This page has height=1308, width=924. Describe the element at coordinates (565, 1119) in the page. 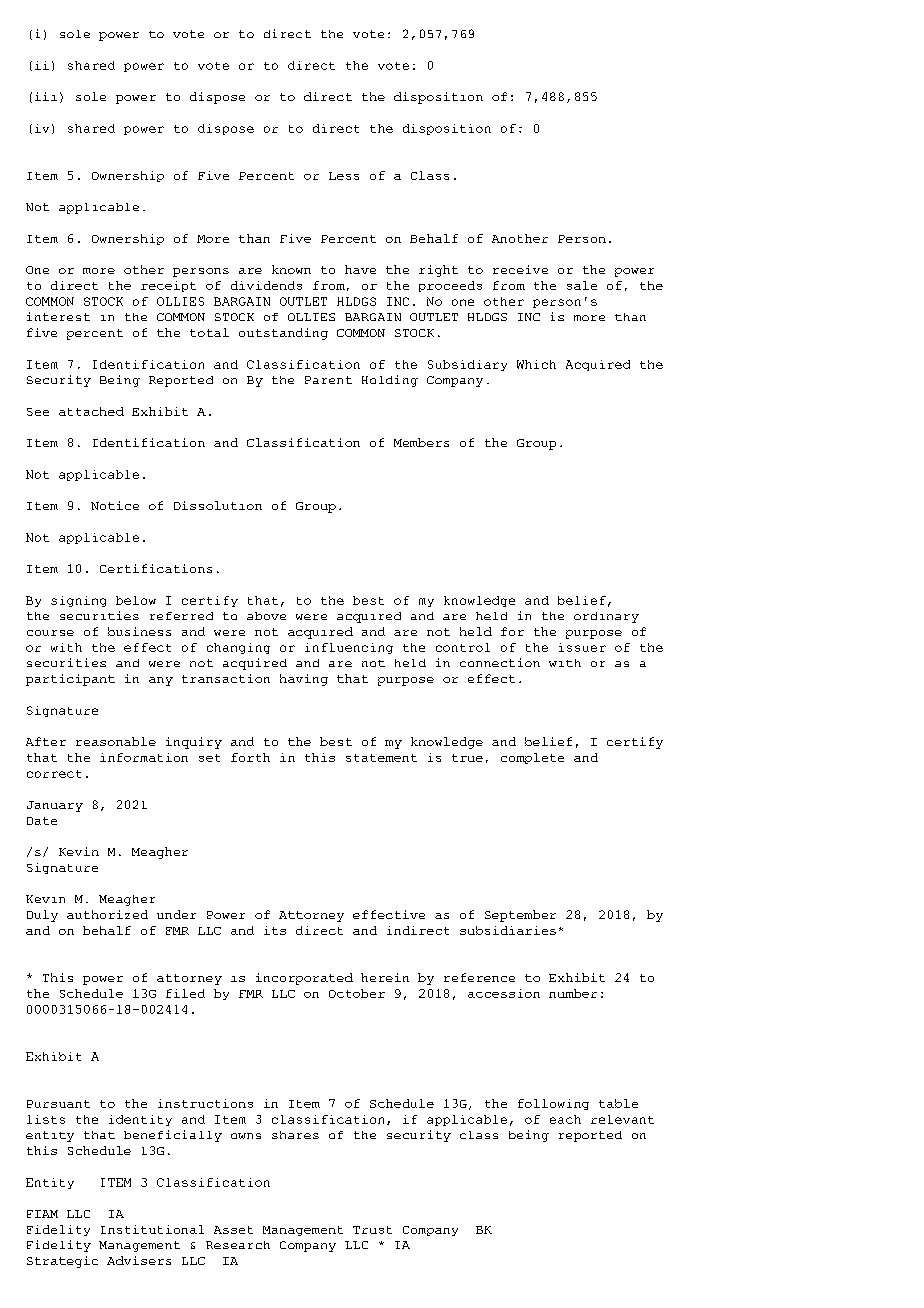

I see `each` at that location.
